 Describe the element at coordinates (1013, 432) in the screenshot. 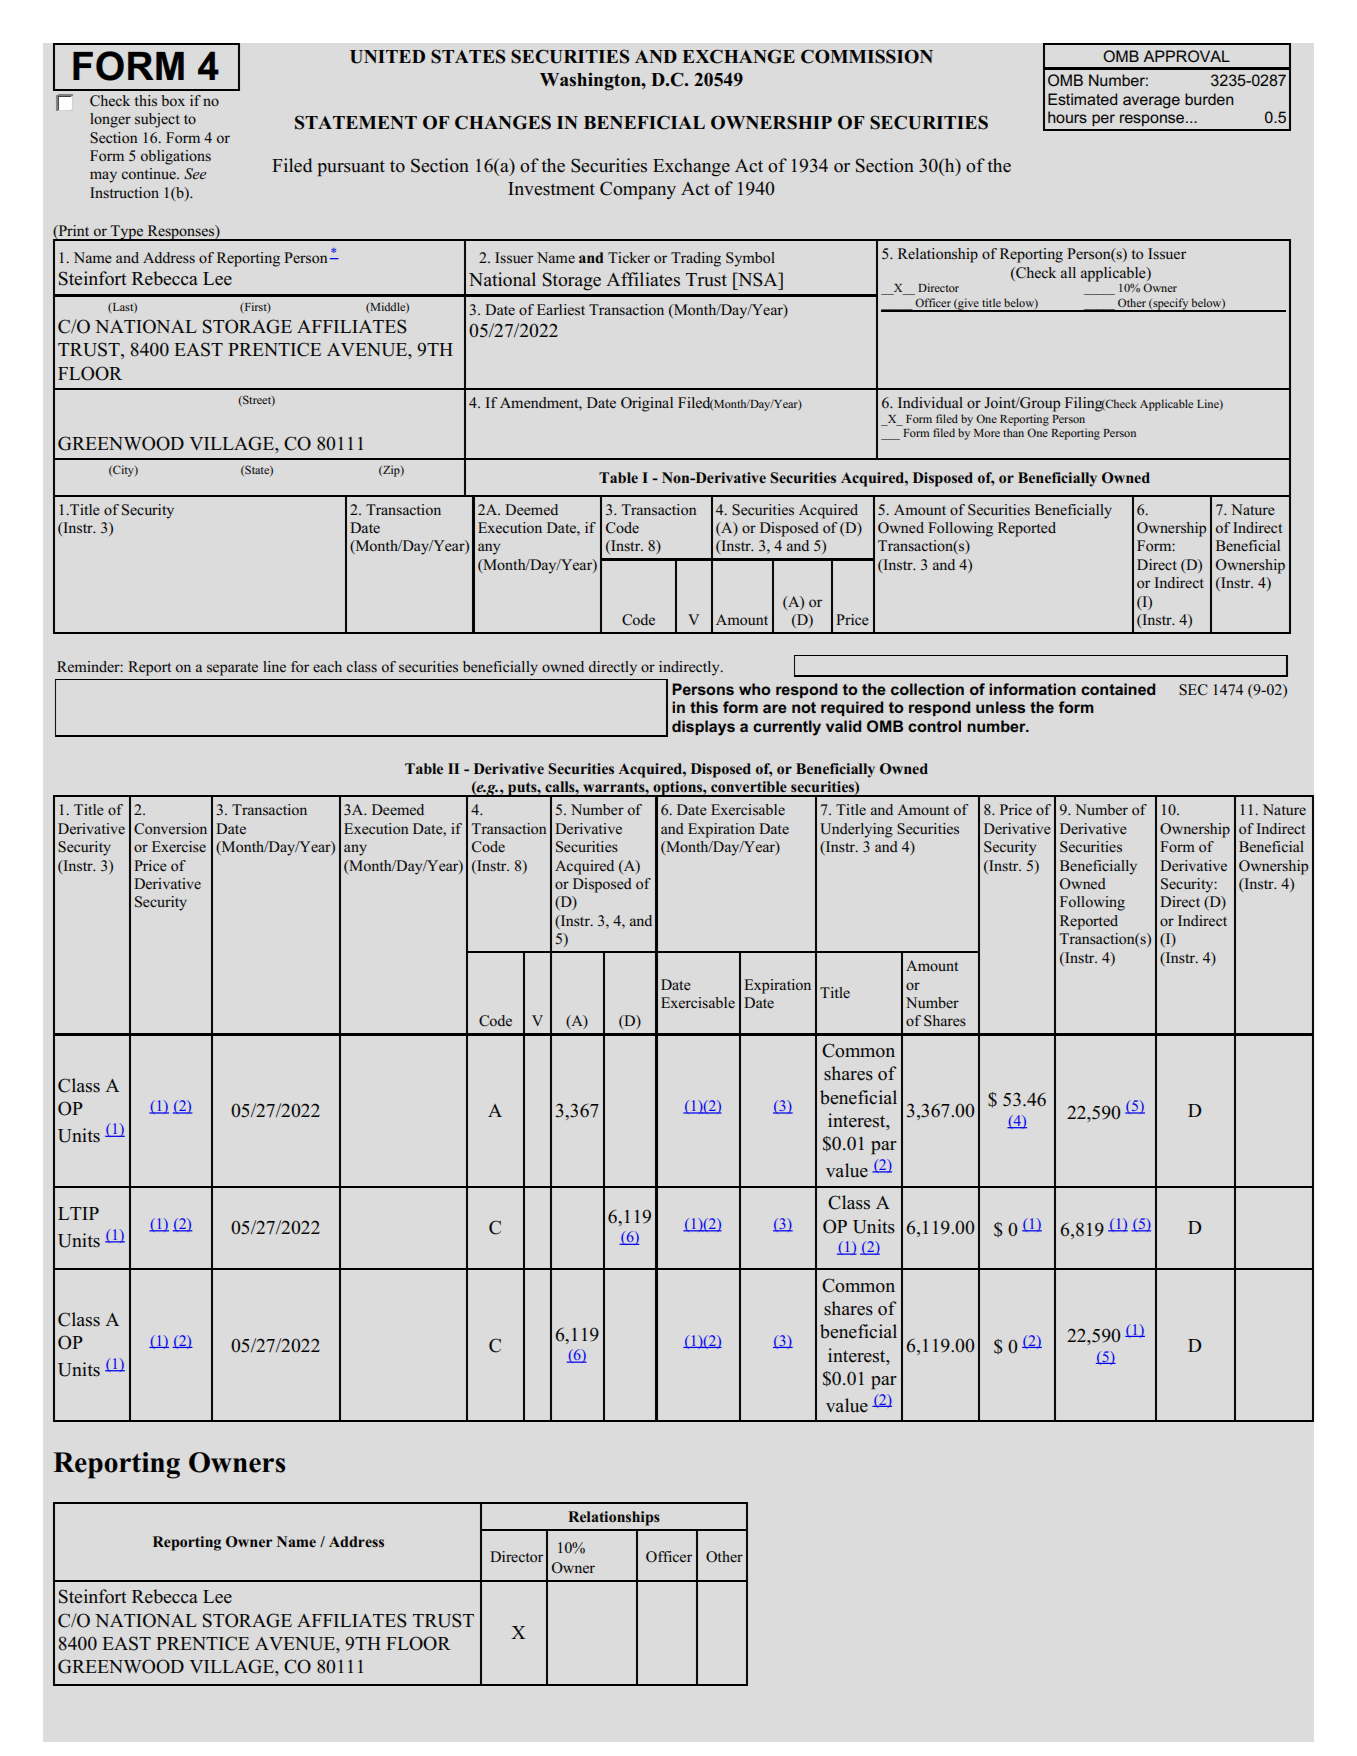

I see `than` at that location.
